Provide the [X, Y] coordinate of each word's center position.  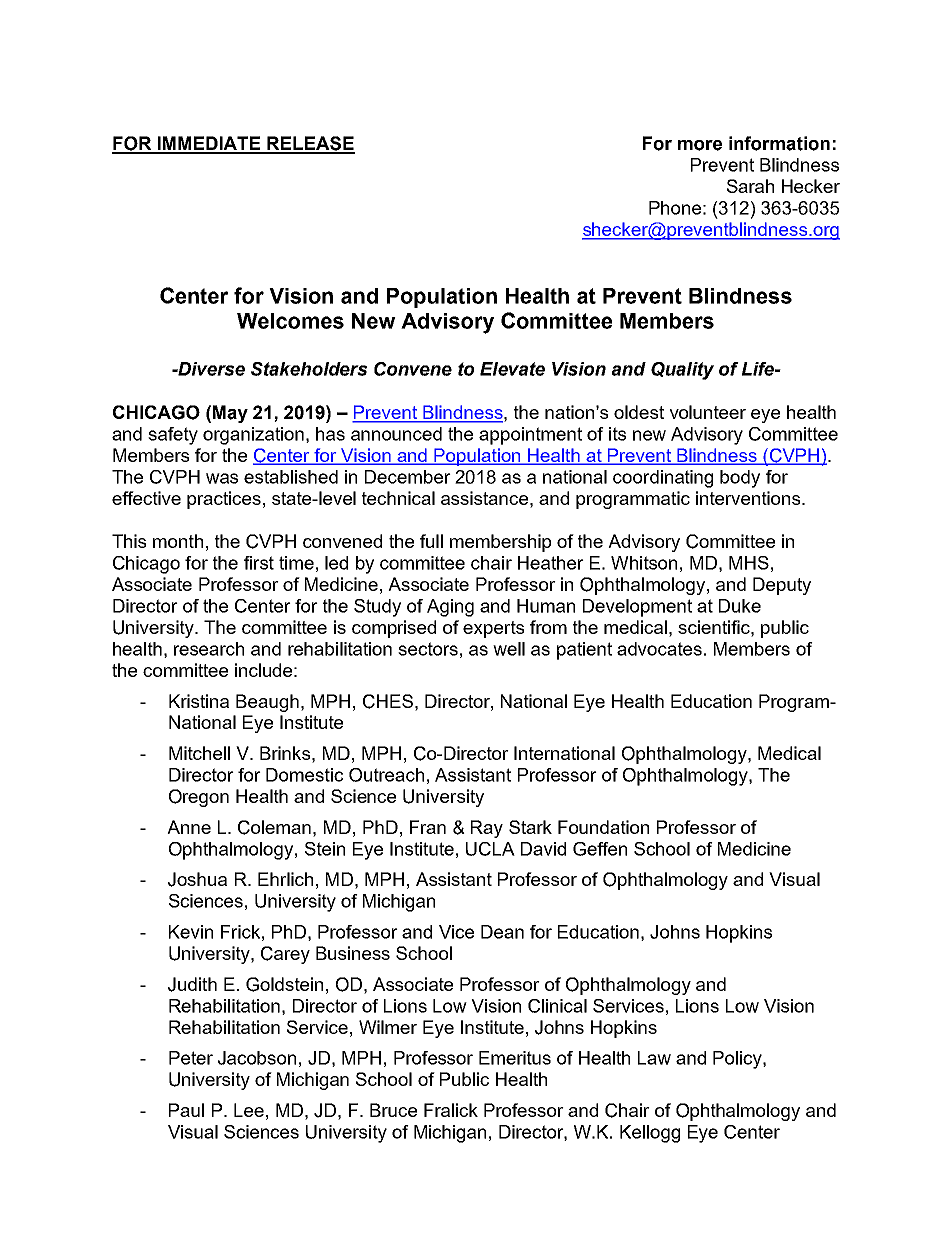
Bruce [393, 1110]
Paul [186, 1110]
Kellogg [650, 1134]
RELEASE [310, 144]
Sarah [750, 186]
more [700, 145]
